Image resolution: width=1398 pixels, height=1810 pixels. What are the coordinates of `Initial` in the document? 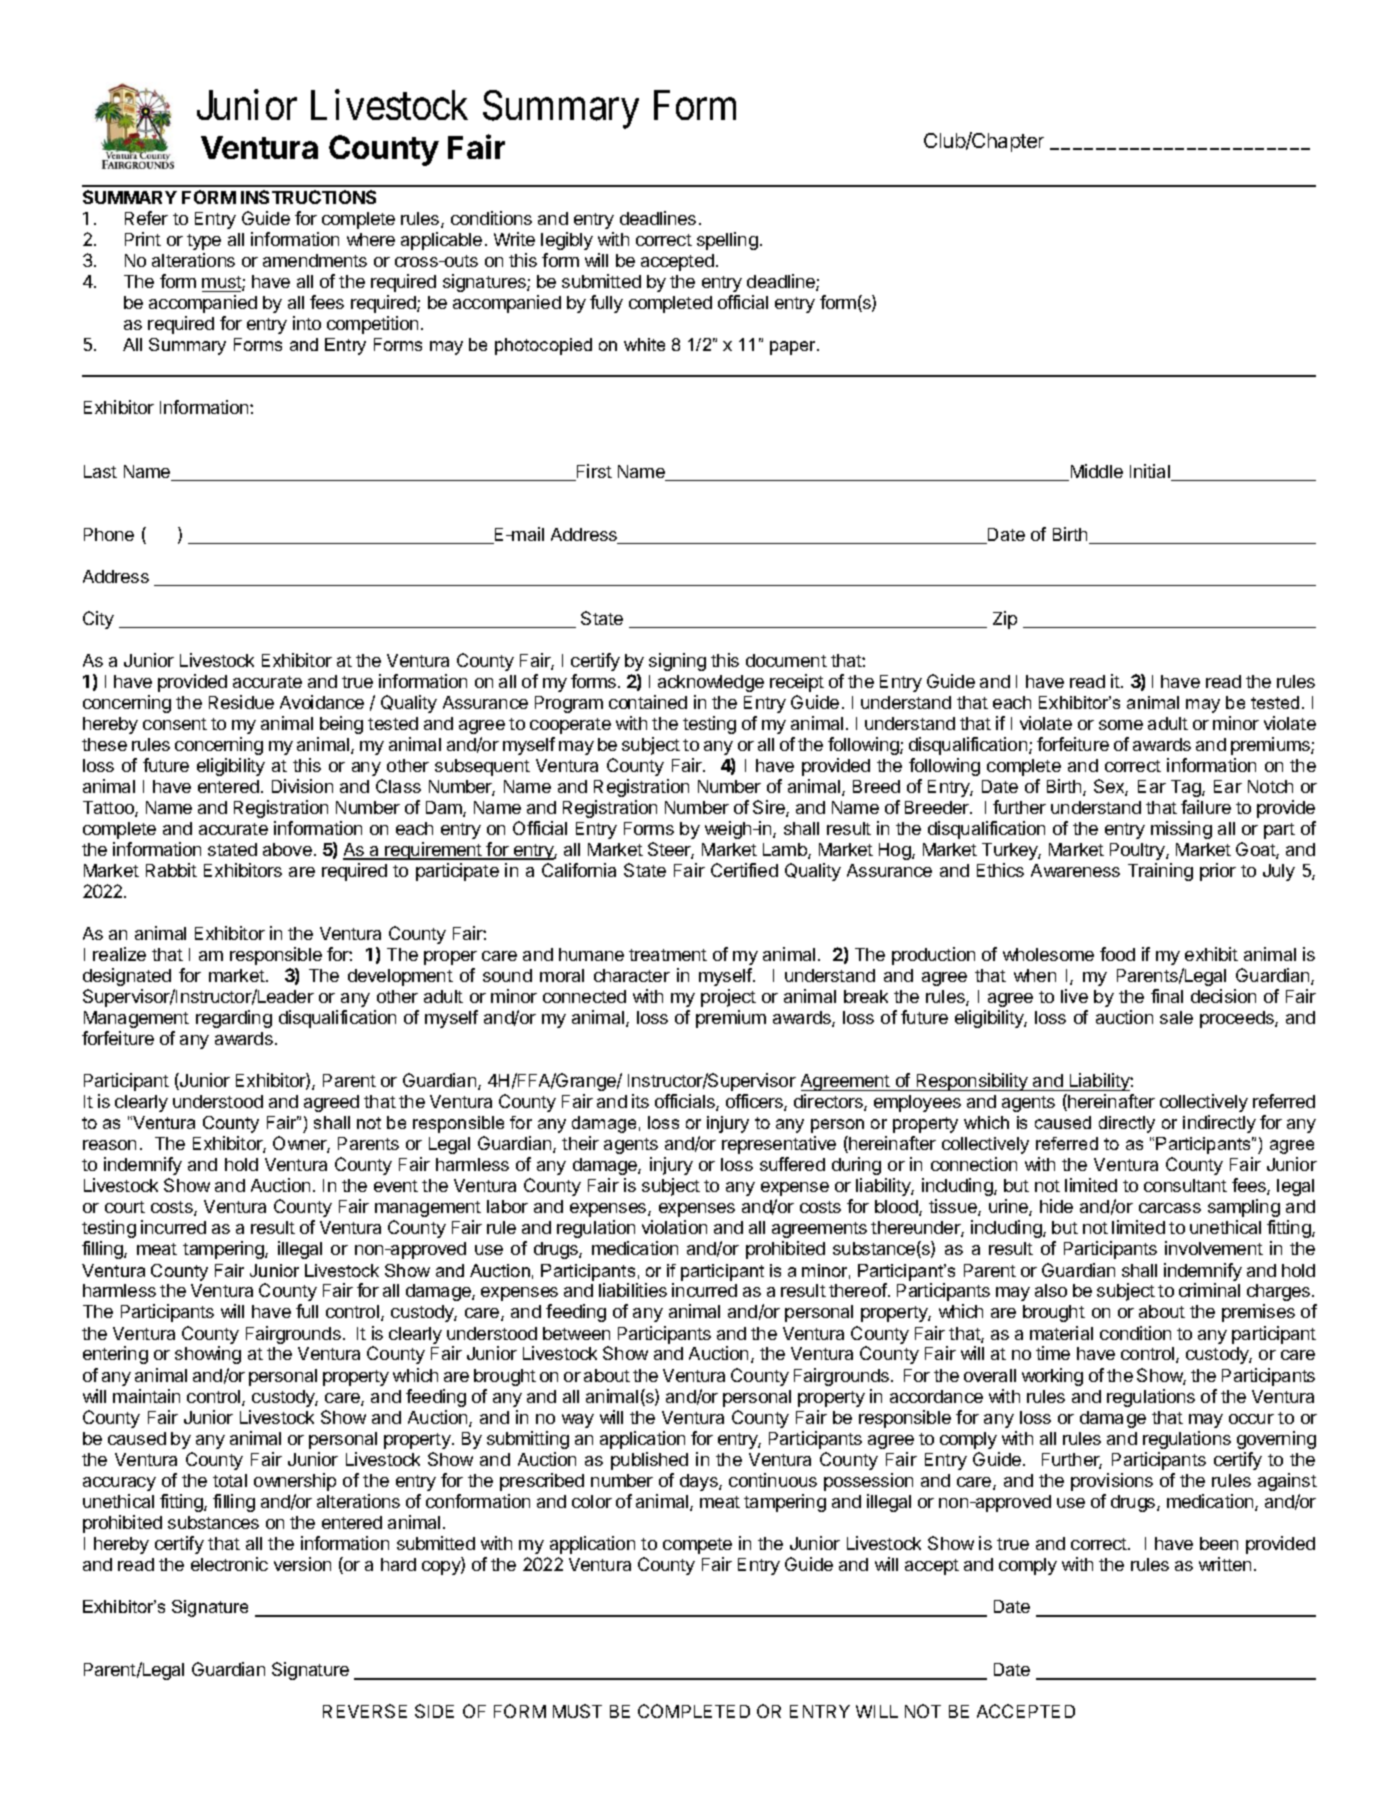 It's located at (1151, 472).
